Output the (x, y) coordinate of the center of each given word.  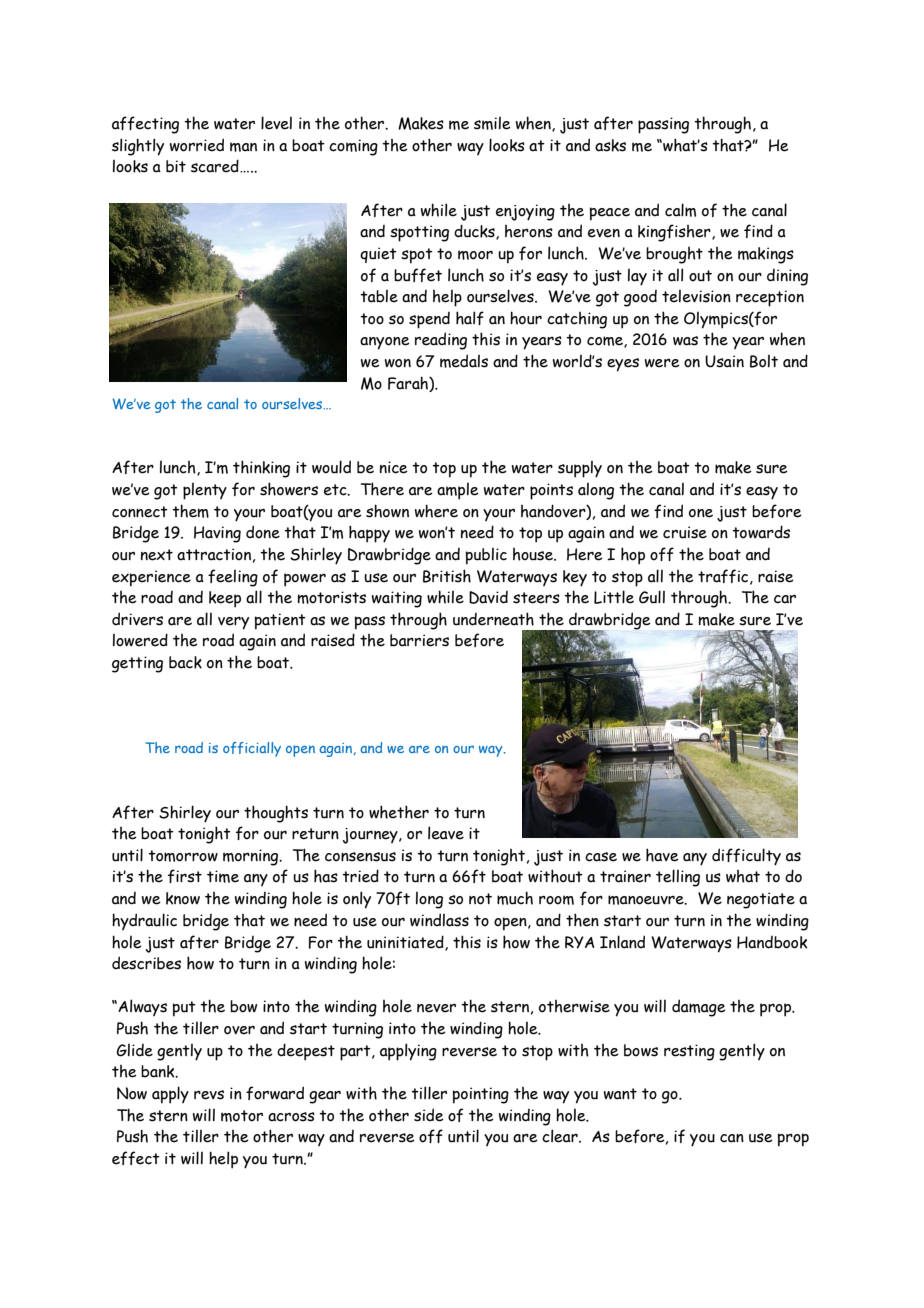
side (429, 1115)
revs (209, 1095)
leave (446, 833)
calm (680, 210)
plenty (205, 491)
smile (492, 123)
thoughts (276, 814)
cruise (685, 532)
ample (458, 491)
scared (216, 166)
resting (689, 1052)
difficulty (746, 857)
